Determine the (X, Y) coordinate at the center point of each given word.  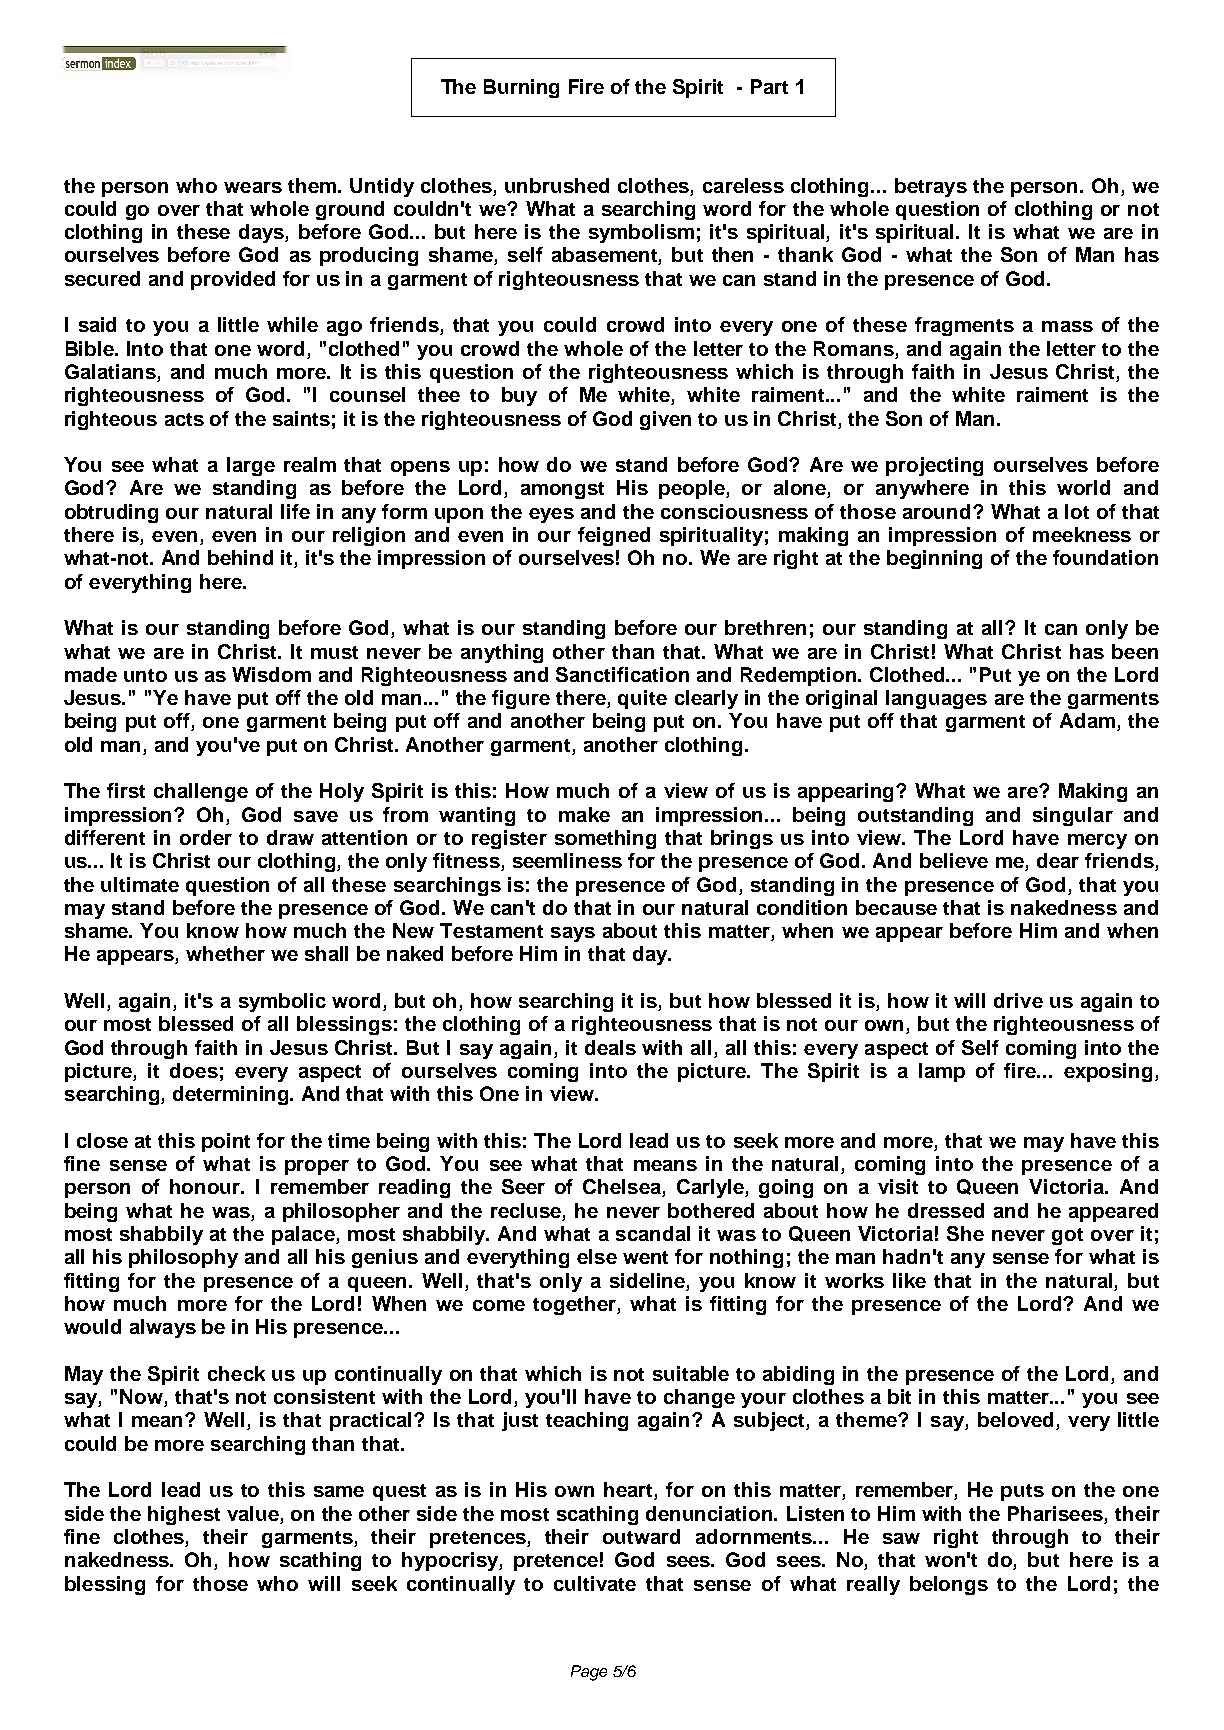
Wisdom (271, 674)
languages (936, 699)
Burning (521, 88)
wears (253, 187)
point (226, 1142)
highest (184, 1515)
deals (610, 1047)
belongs (949, 1585)
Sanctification (622, 674)
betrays (931, 187)
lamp (942, 1072)
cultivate (595, 1583)
